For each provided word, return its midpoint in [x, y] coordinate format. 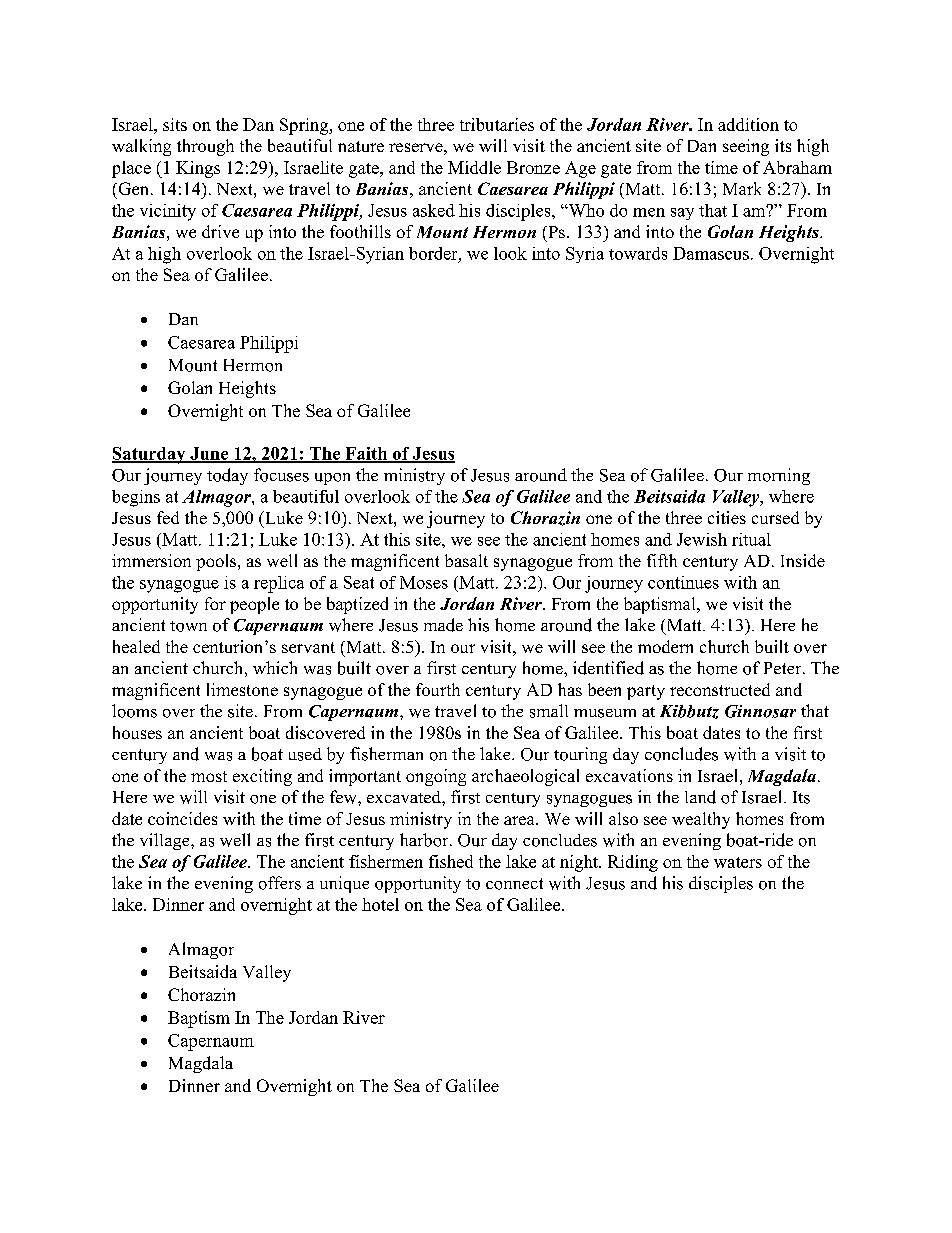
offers [280, 883]
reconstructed [720, 689]
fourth [438, 689]
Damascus [711, 253]
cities [727, 517]
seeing [746, 147]
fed [168, 517]
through [205, 147]
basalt [466, 560]
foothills [360, 231]
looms [134, 711]
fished [451, 861]
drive [220, 231]
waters [738, 862]
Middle [474, 167]
